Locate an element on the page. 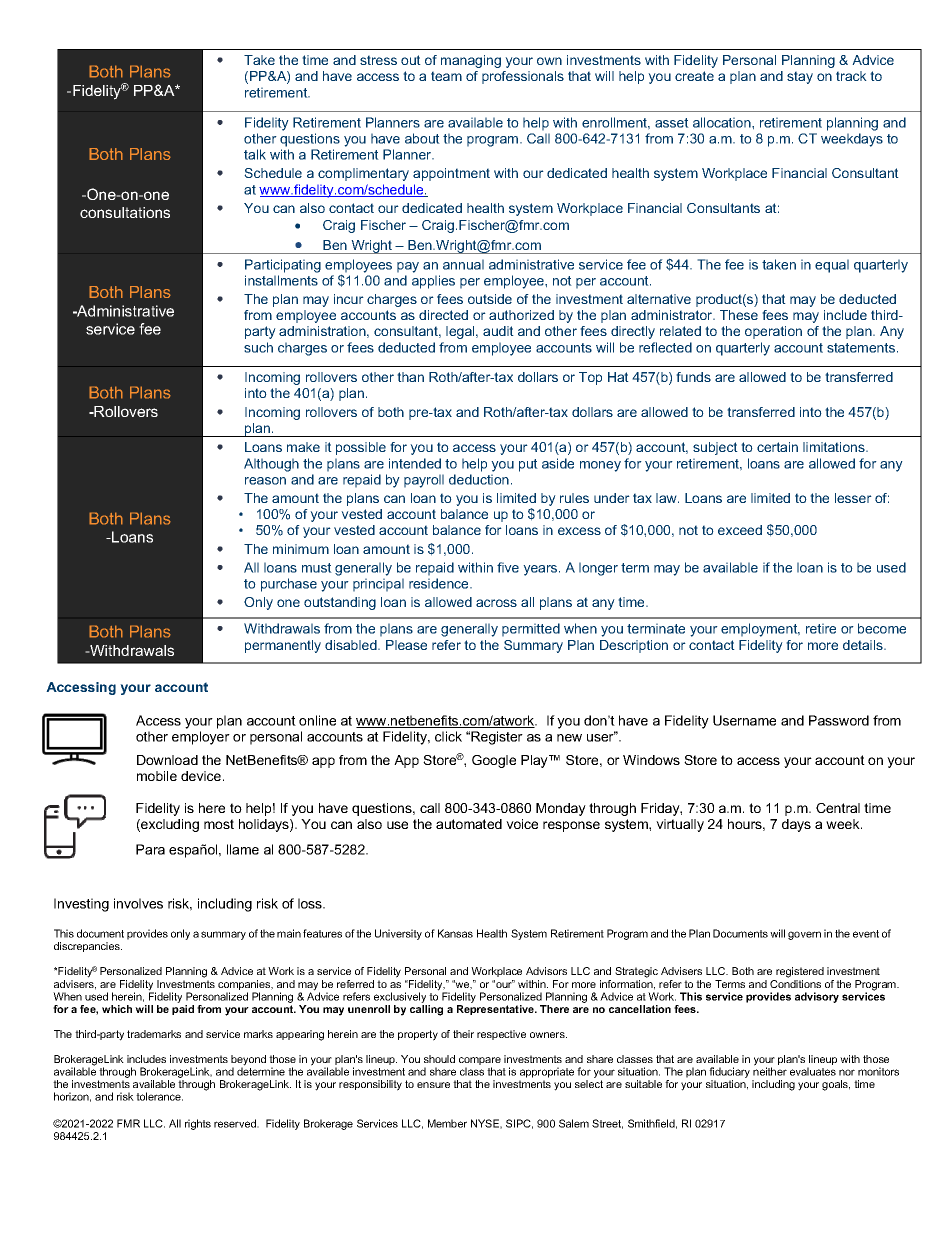  tolerance is located at coordinates (159, 1096).
